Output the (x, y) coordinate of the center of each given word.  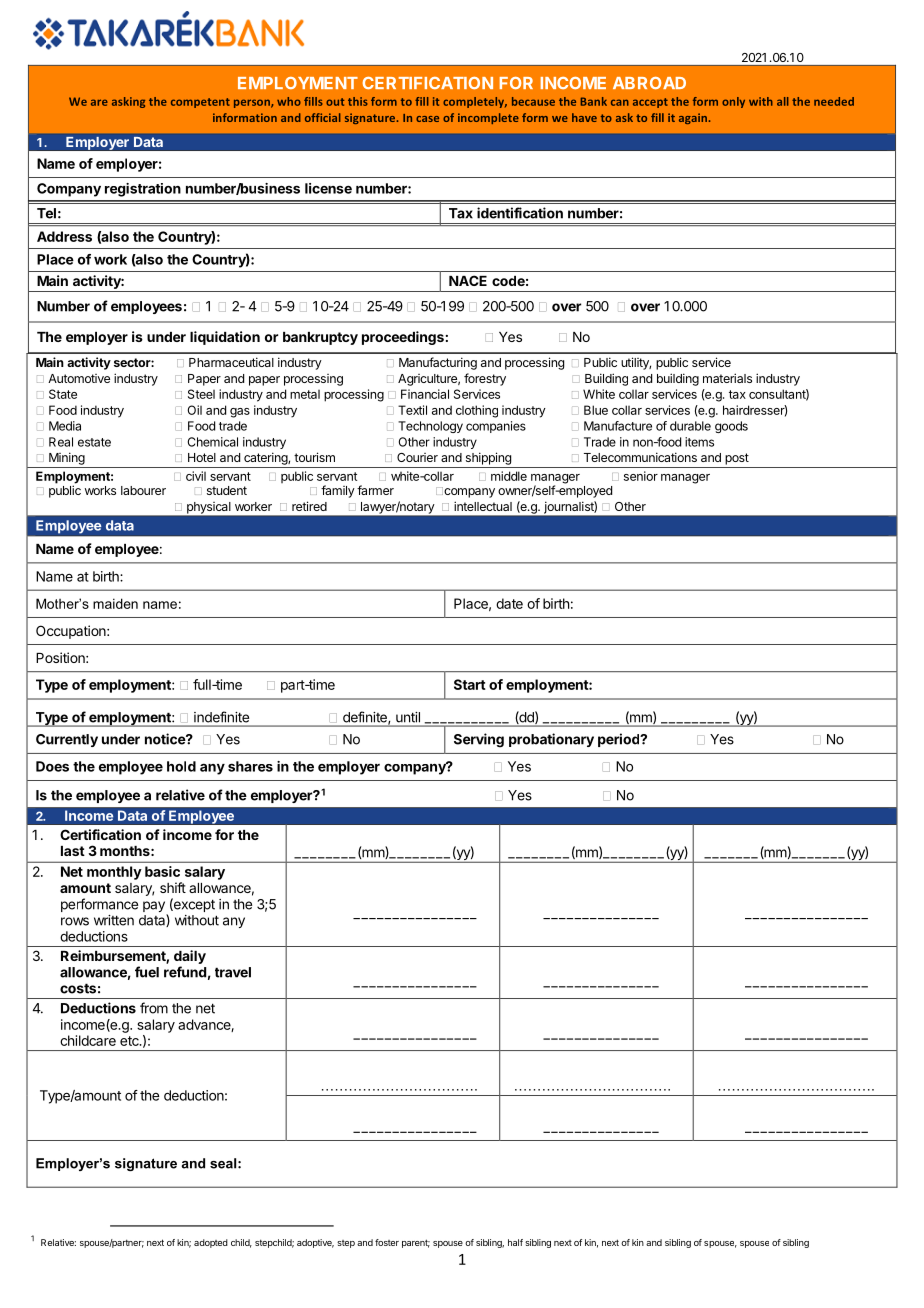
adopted (211, 1243)
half (515, 1242)
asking (128, 102)
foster (387, 1242)
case (427, 119)
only (733, 102)
